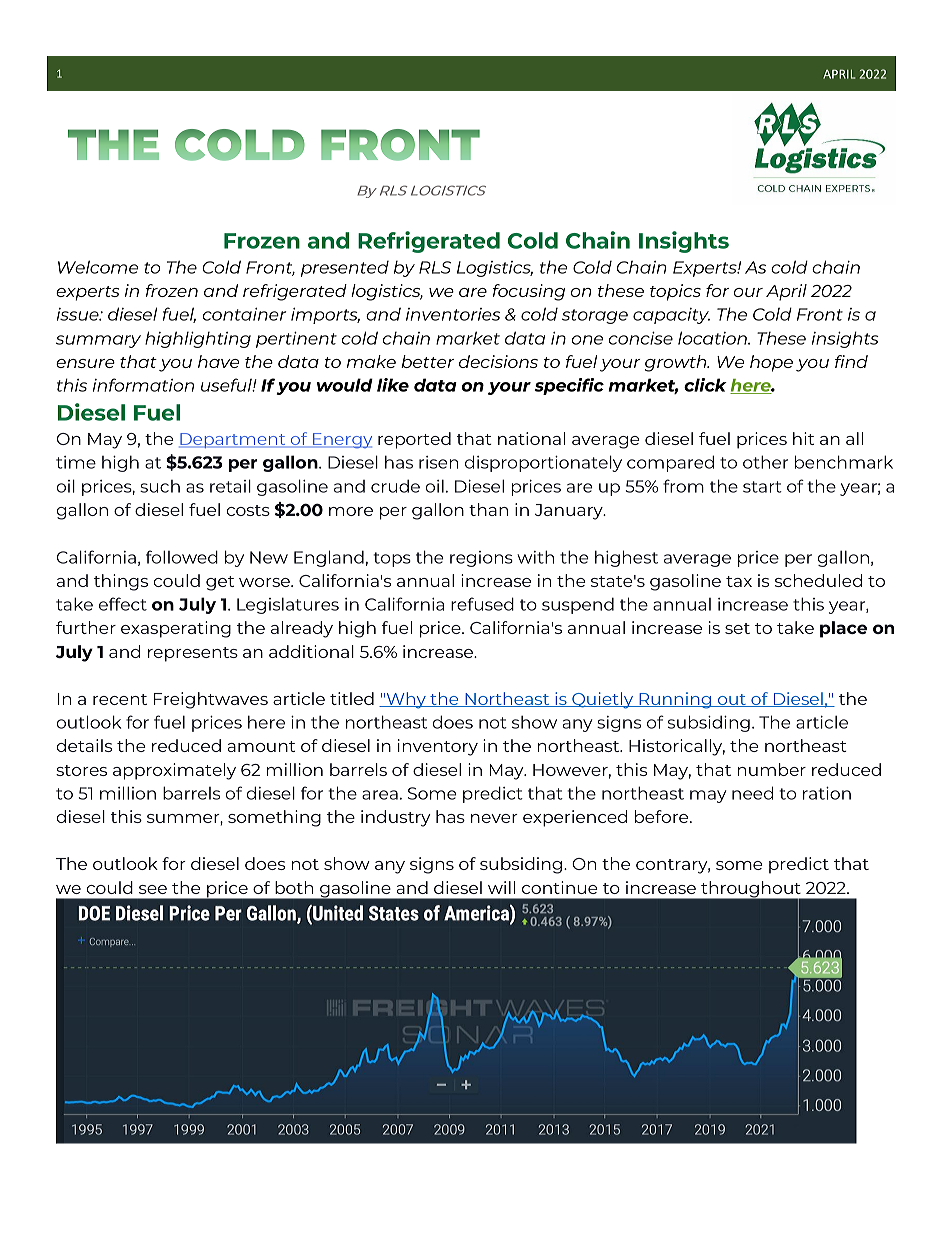 Image resolution: width=952 pixels, height=1233 pixels. What do you see at coordinates (739, 581) in the page?
I see `tax` at bounding box center [739, 581].
